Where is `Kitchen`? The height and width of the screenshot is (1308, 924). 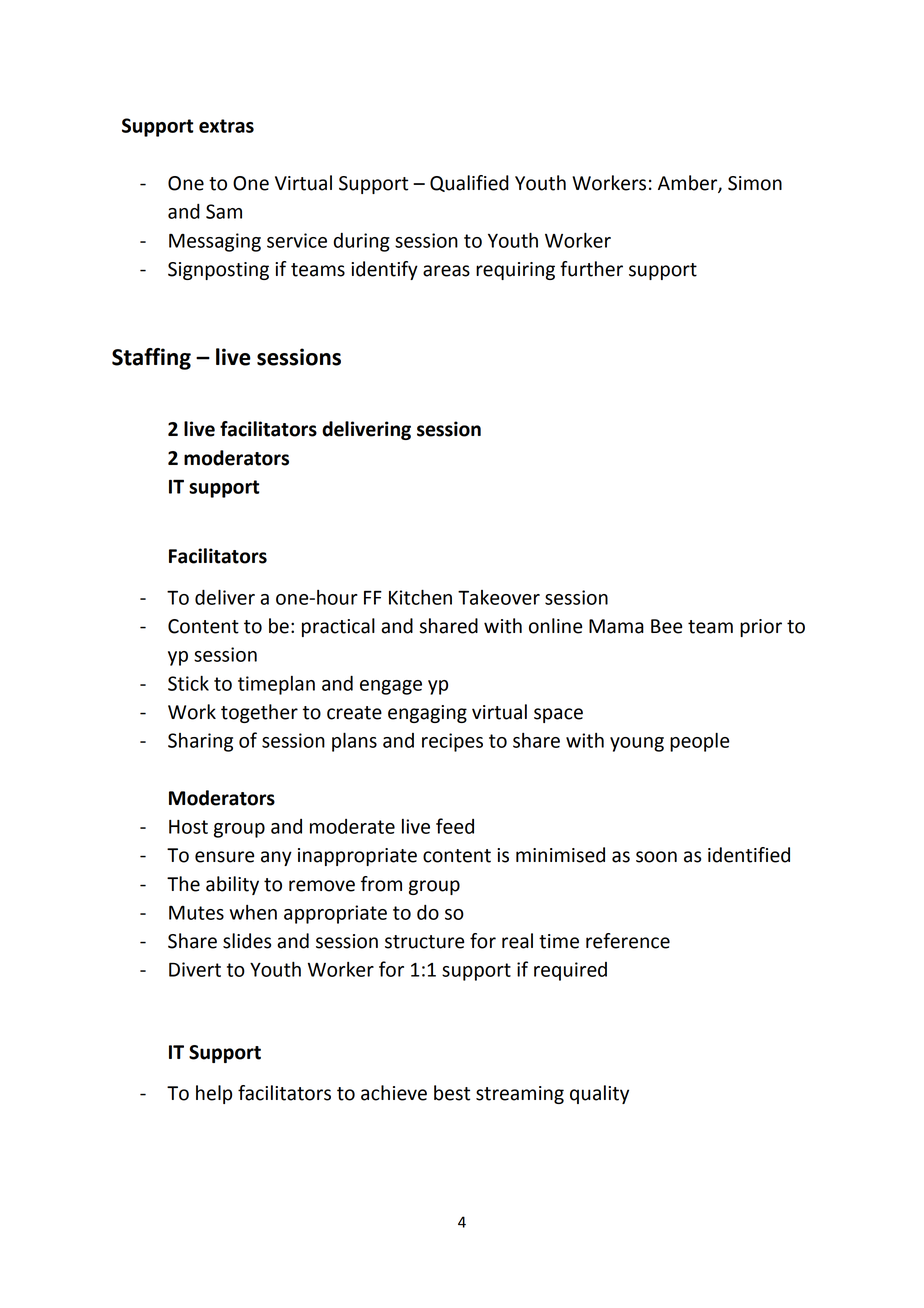
Kitchen is located at coordinates (420, 597).
